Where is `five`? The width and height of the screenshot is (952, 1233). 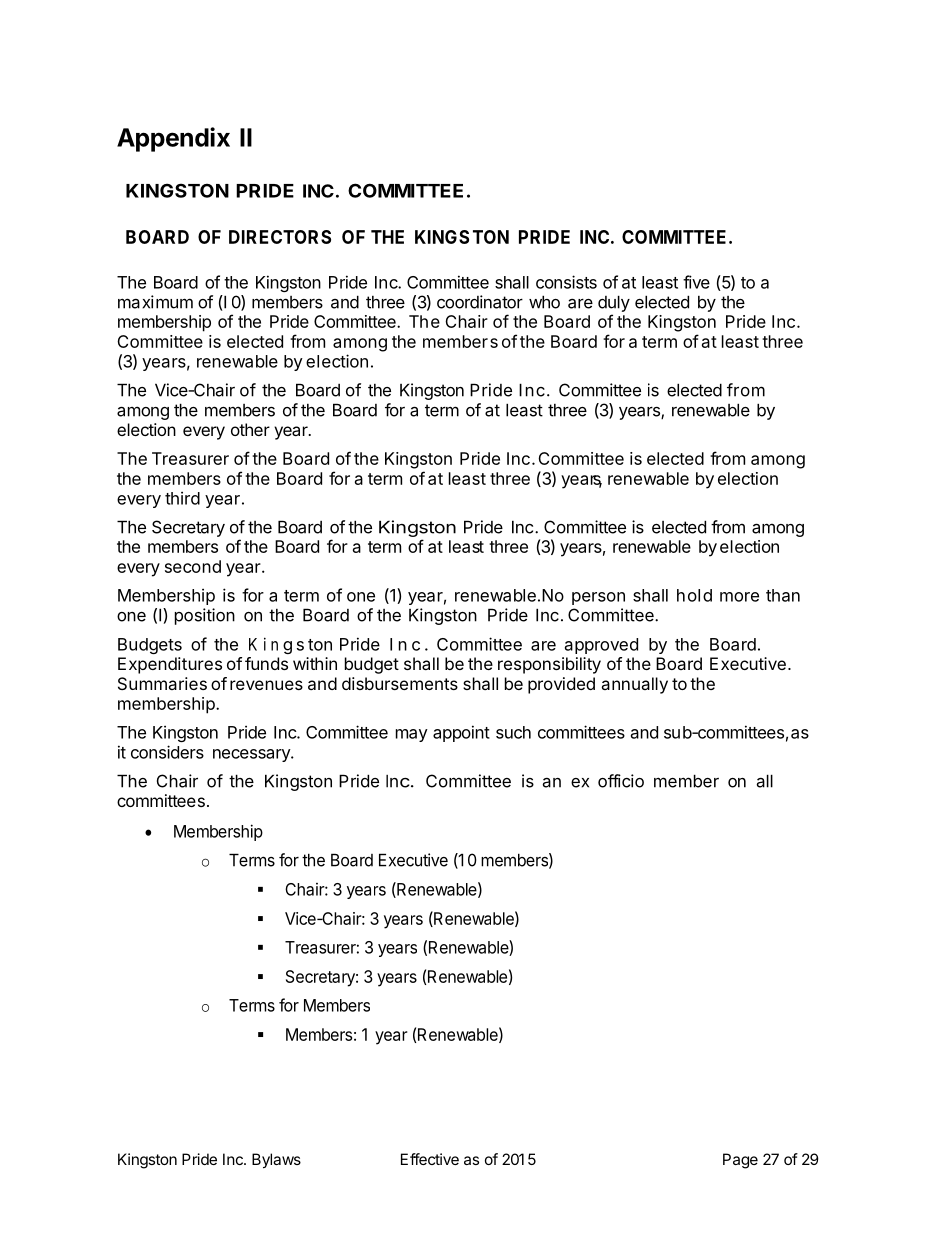
five is located at coordinates (696, 282).
